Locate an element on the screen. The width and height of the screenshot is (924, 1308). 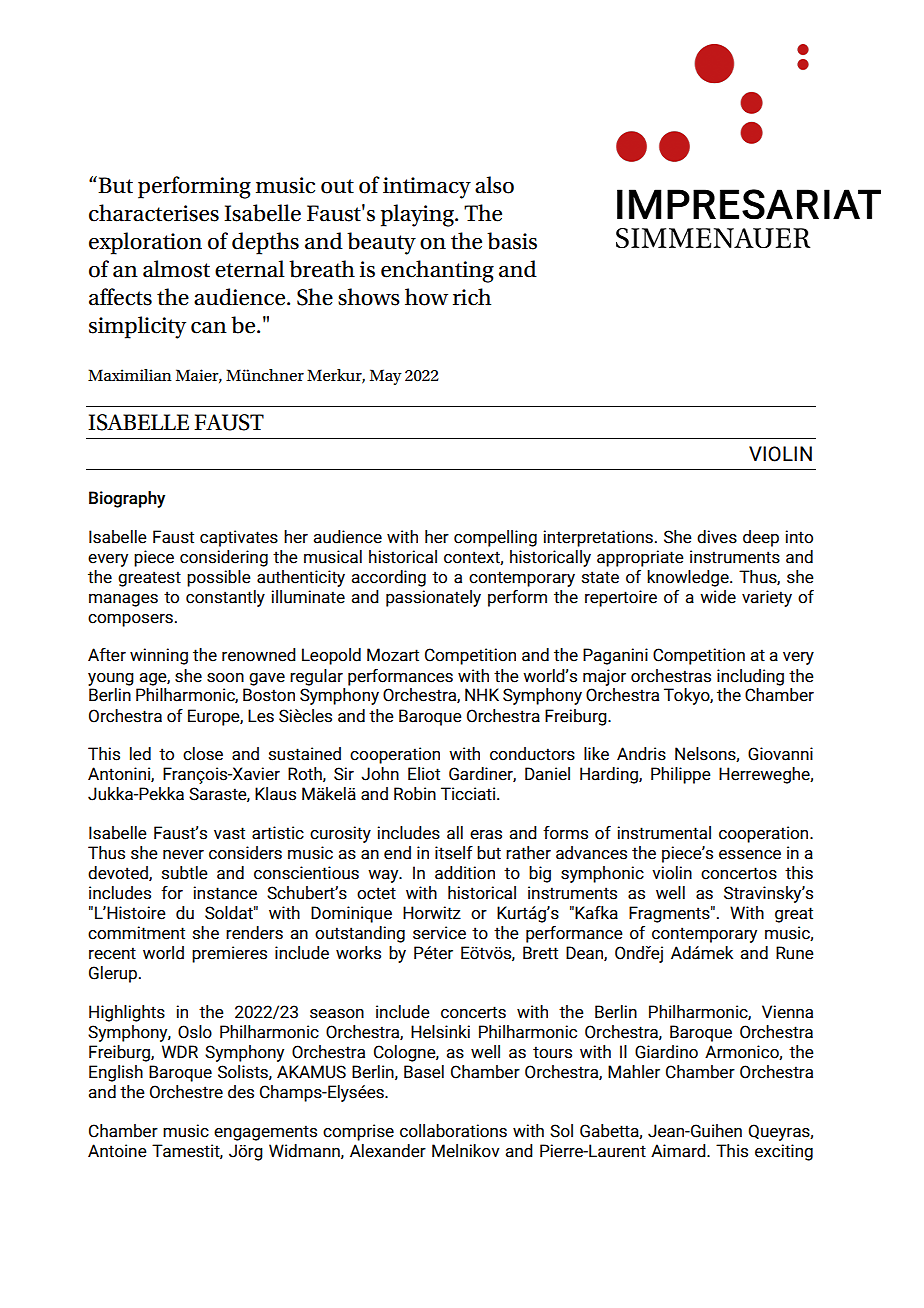
characterises is located at coordinates (154, 213).
